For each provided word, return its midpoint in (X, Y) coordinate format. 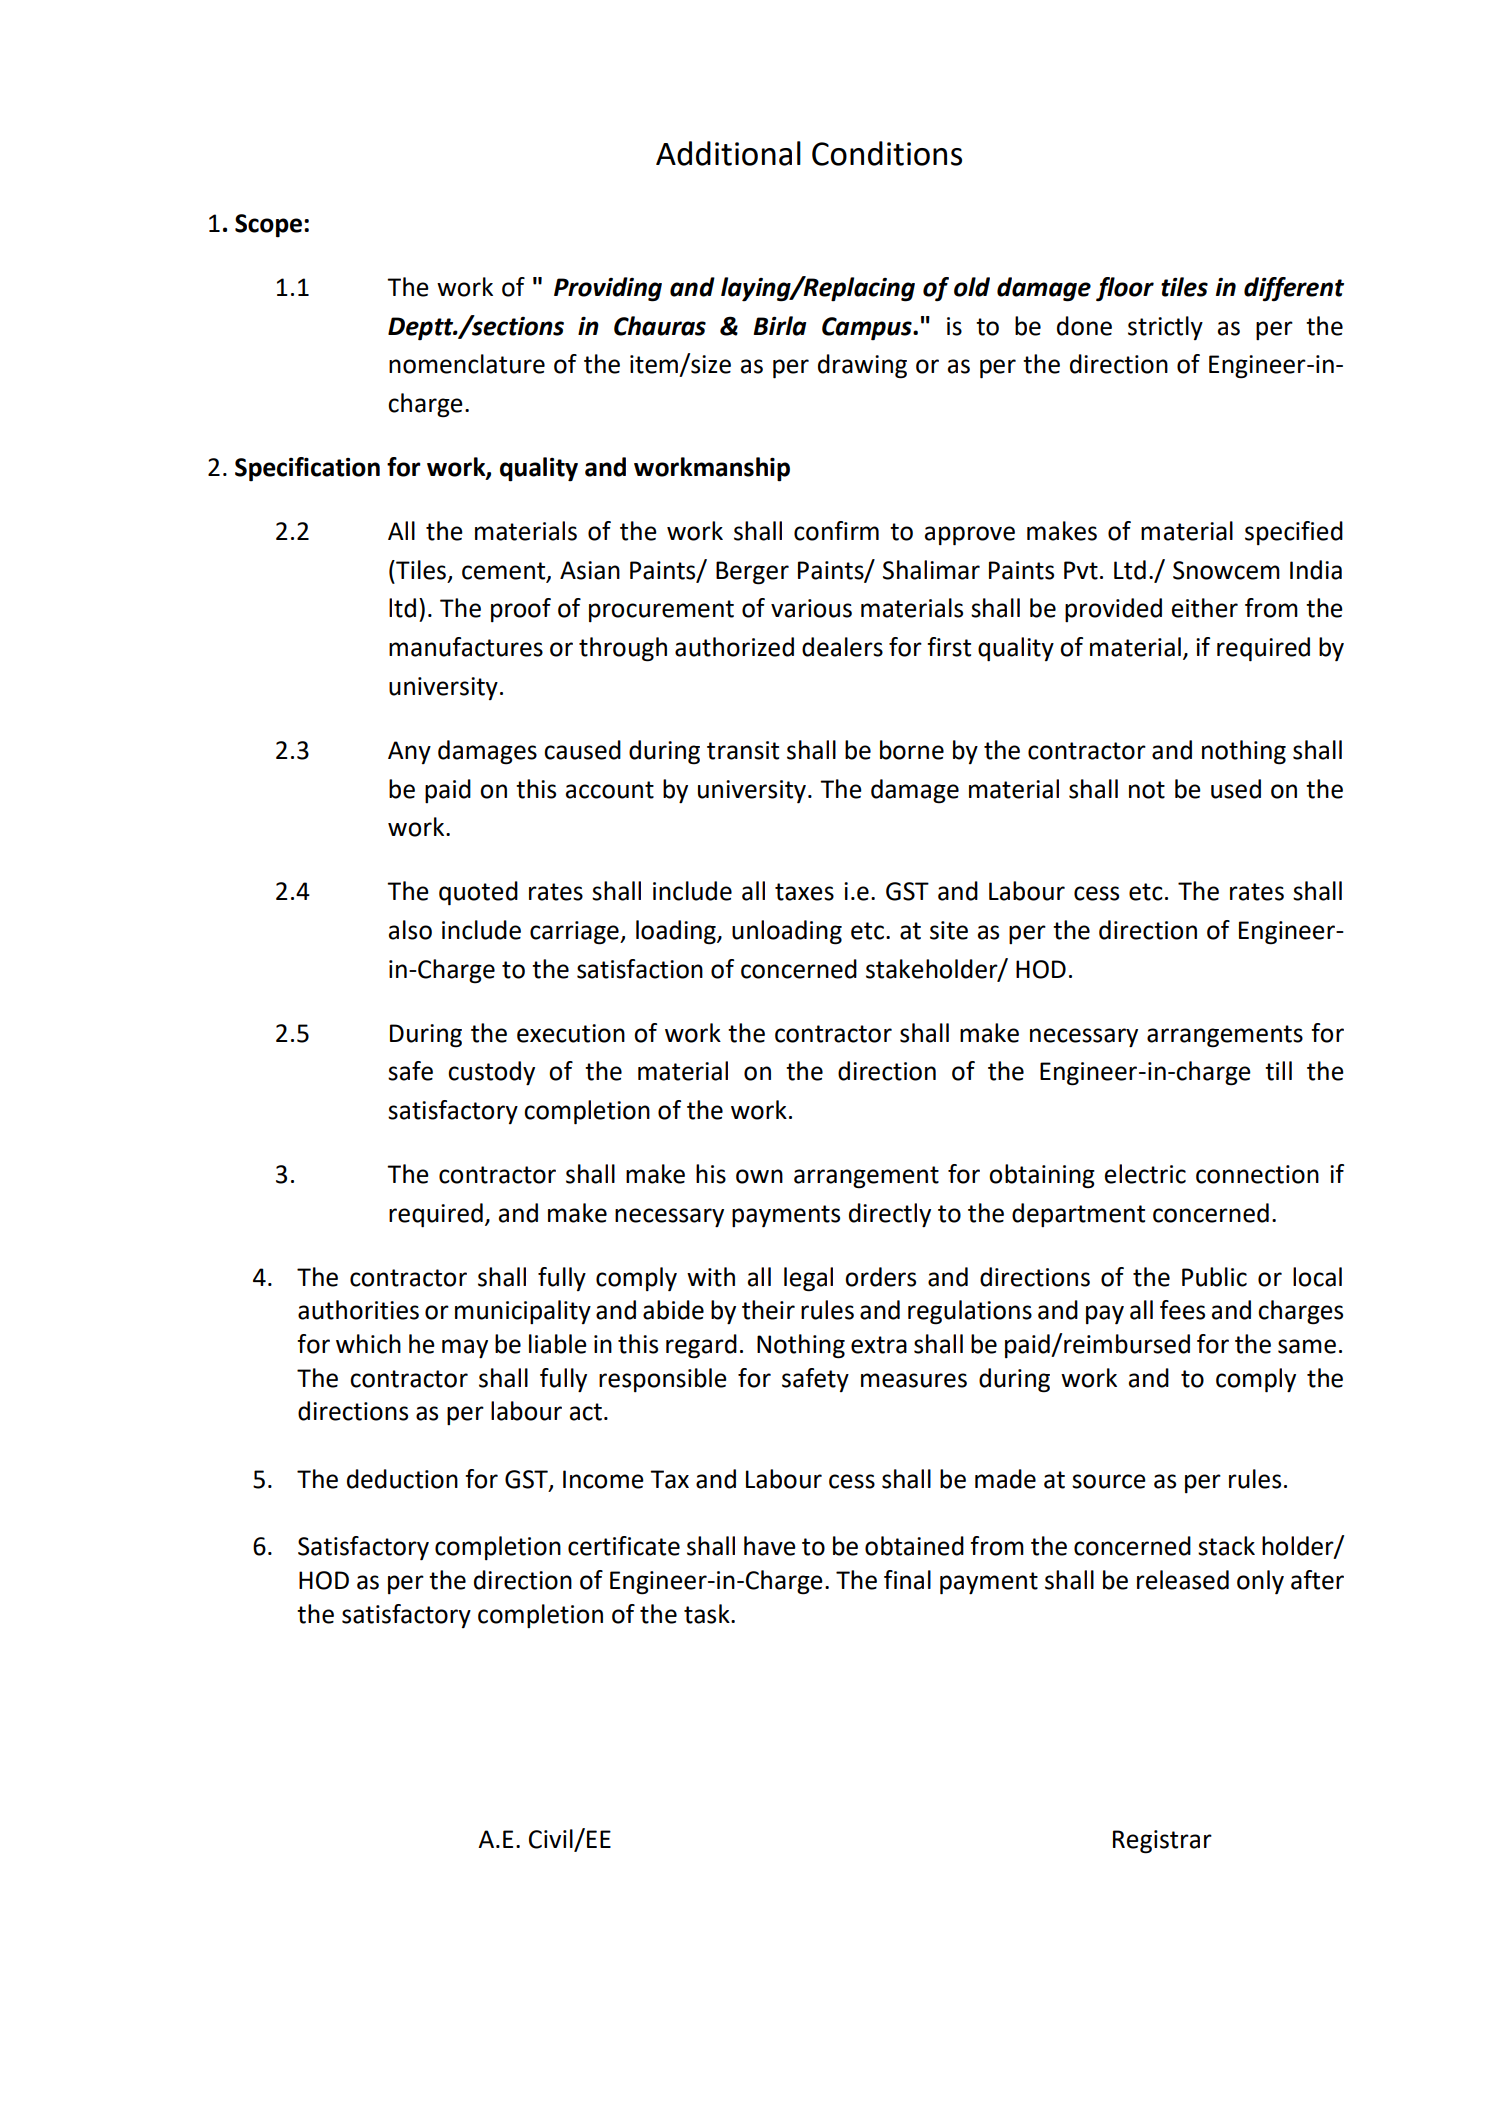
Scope (268, 226)
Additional (728, 153)
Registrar (1162, 1842)
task (708, 1614)
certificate (624, 1546)
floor (1125, 289)
